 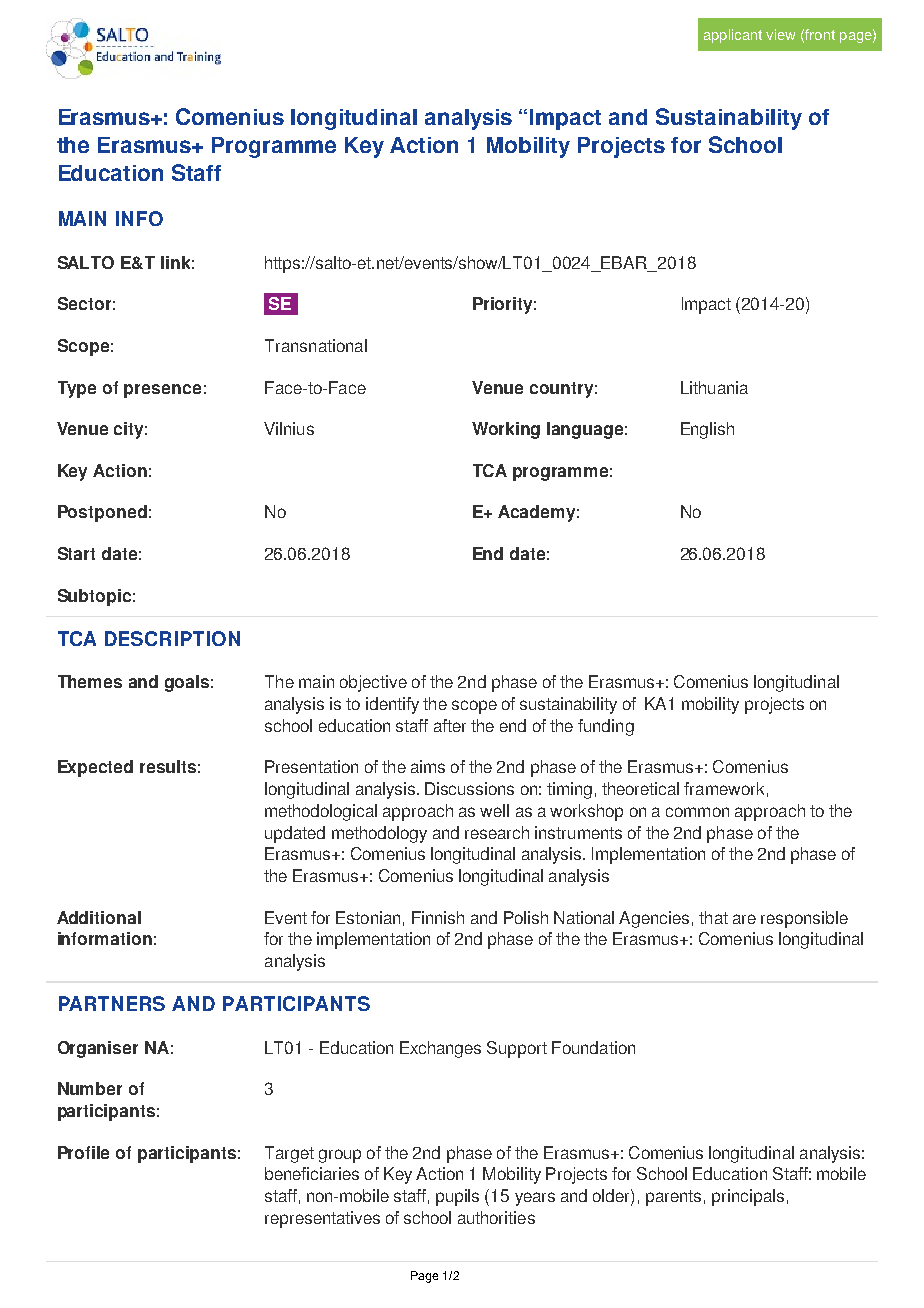 What do you see at coordinates (733, 36) in the screenshot?
I see `applicant` at bounding box center [733, 36].
